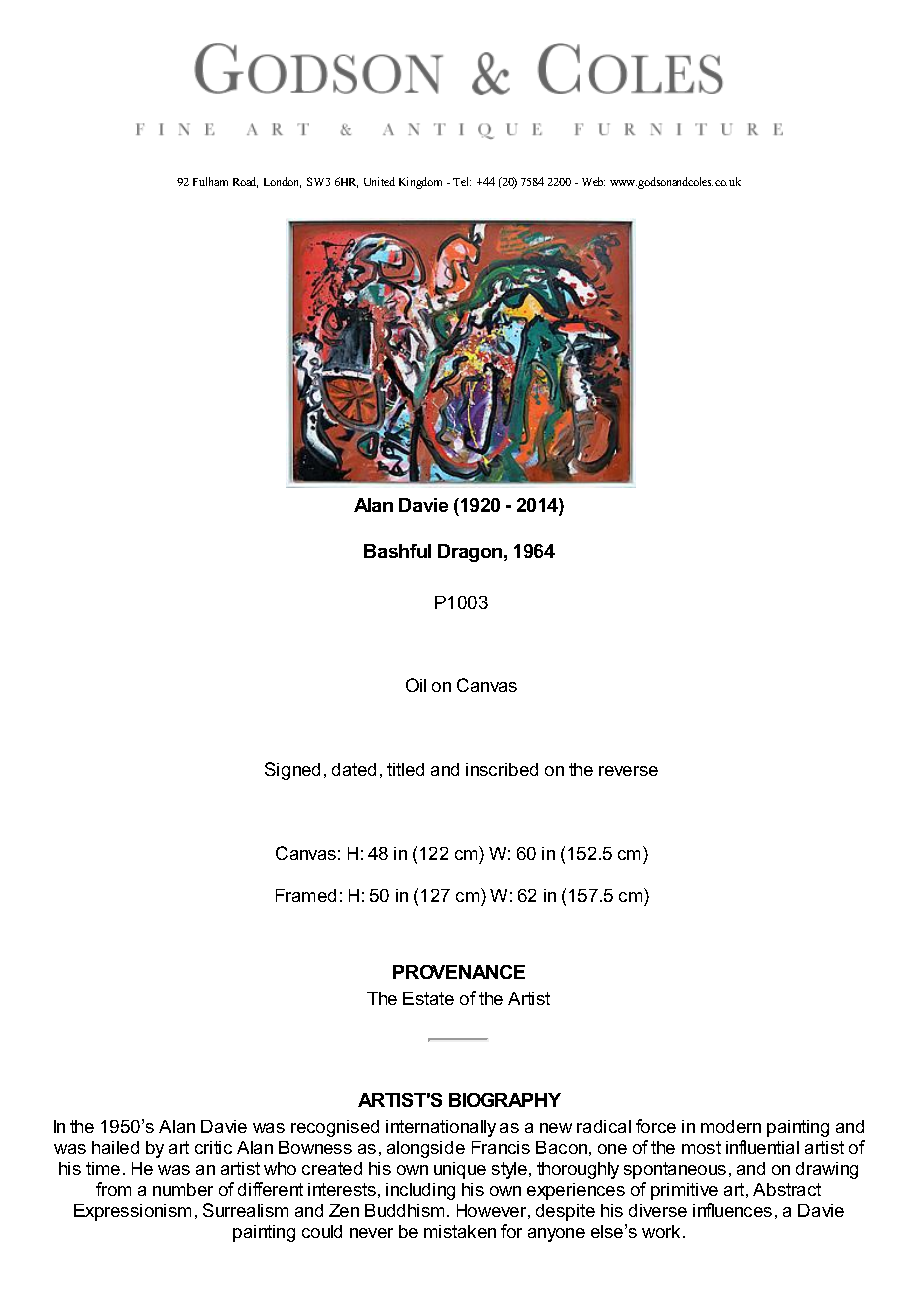  I want to click on Framed, so click(306, 895).
